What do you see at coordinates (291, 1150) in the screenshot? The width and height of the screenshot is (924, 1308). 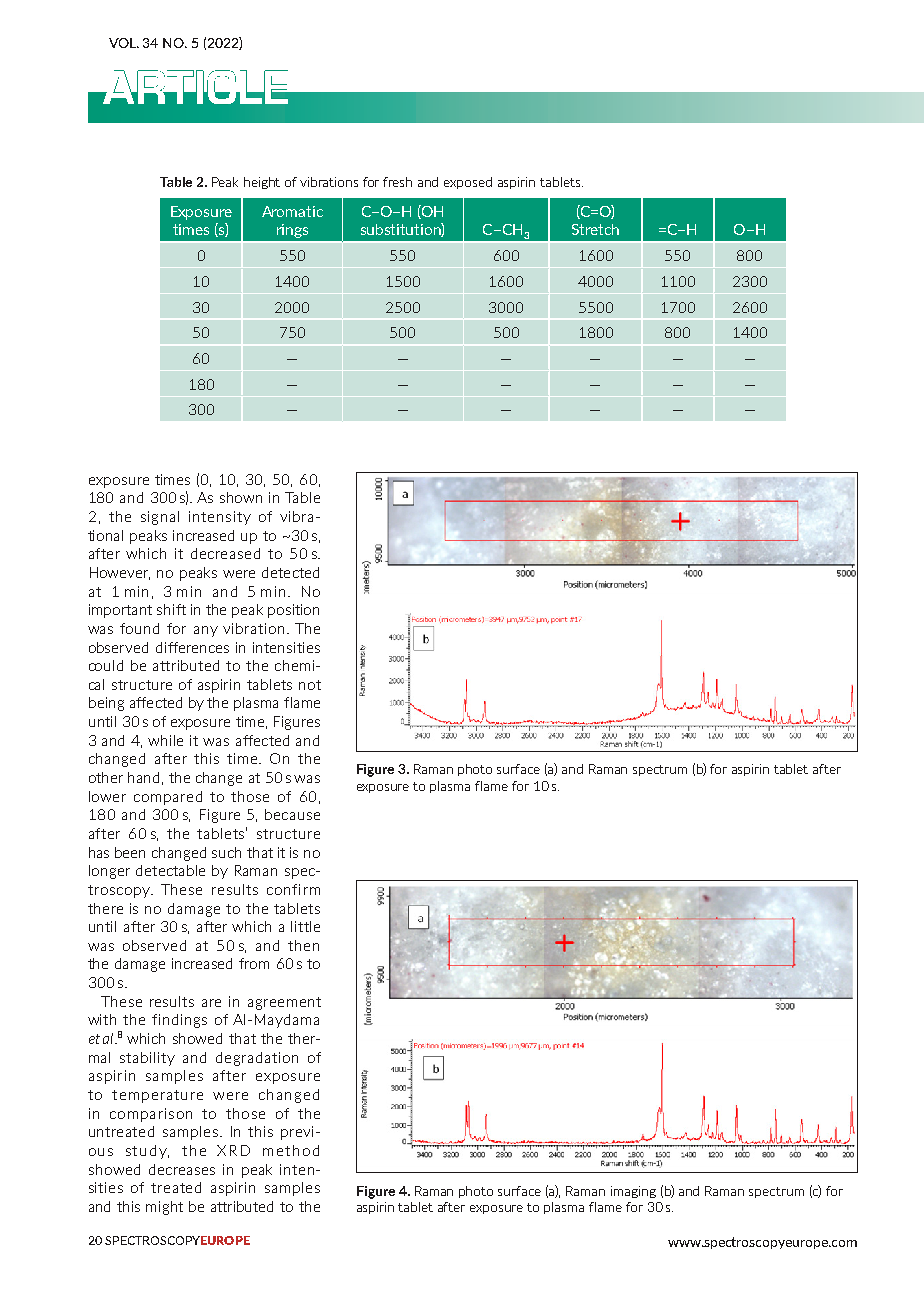 I see `method` at bounding box center [291, 1150].
